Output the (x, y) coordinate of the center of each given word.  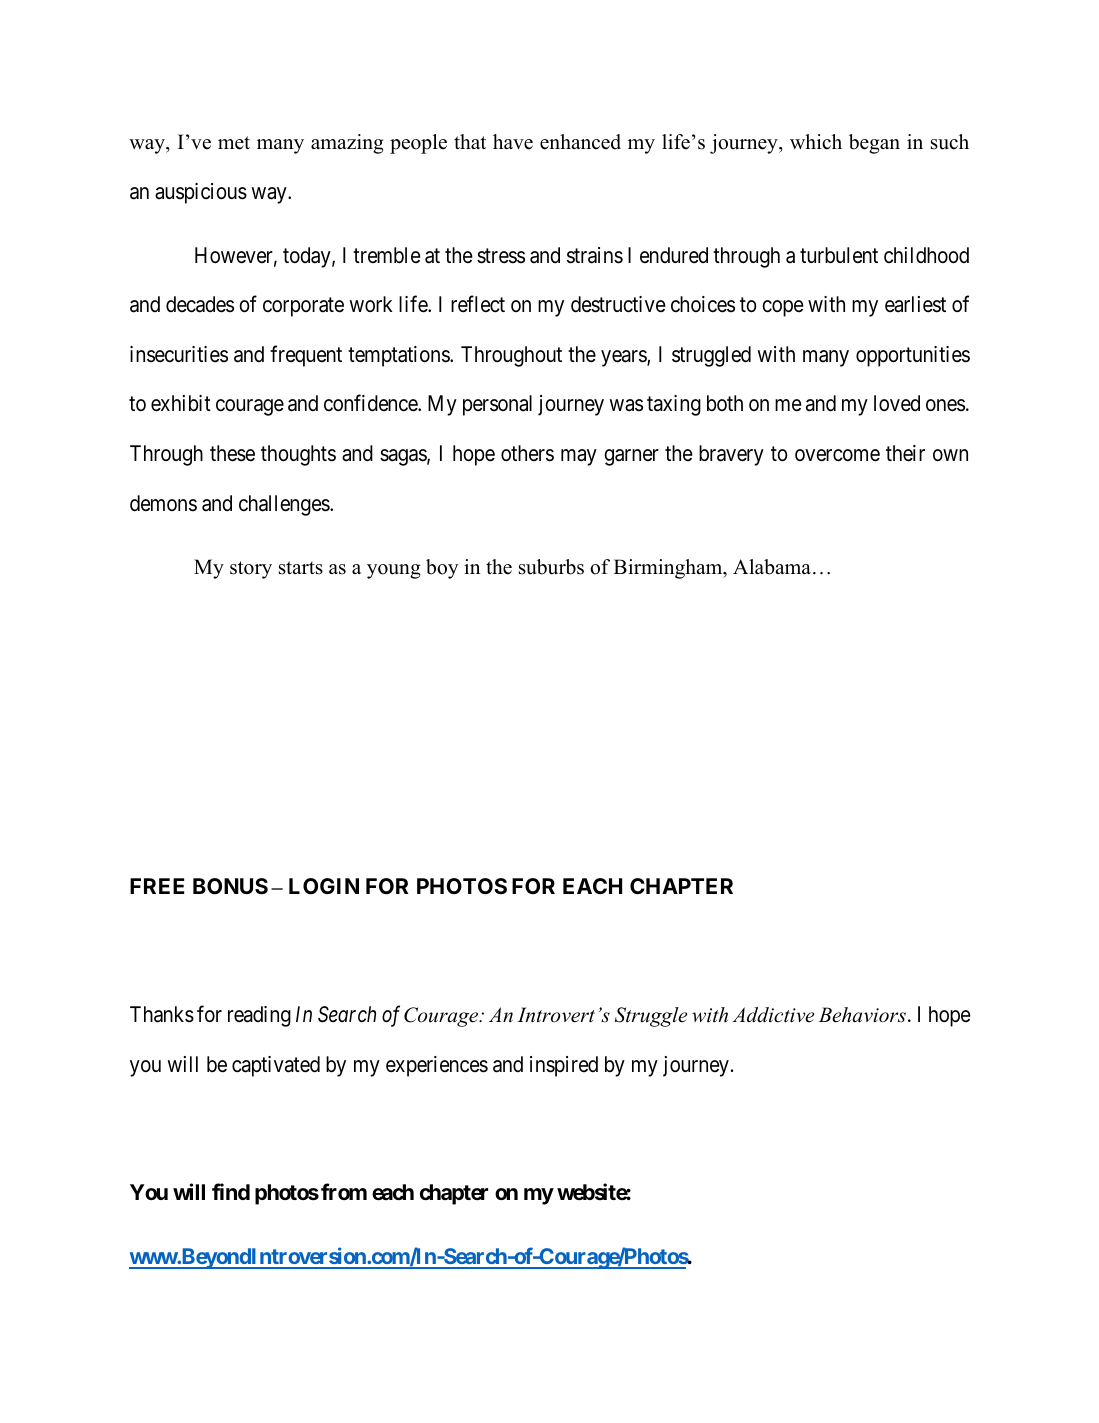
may (579, 457)
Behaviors (862, 1015)
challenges (285, 505)
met (234, 143)
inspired (564, 1066)
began (874, 144)
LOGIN (324, 886)
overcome (837, 455)
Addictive (773, 1015)
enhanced (580, 142)
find (231, 1191)
